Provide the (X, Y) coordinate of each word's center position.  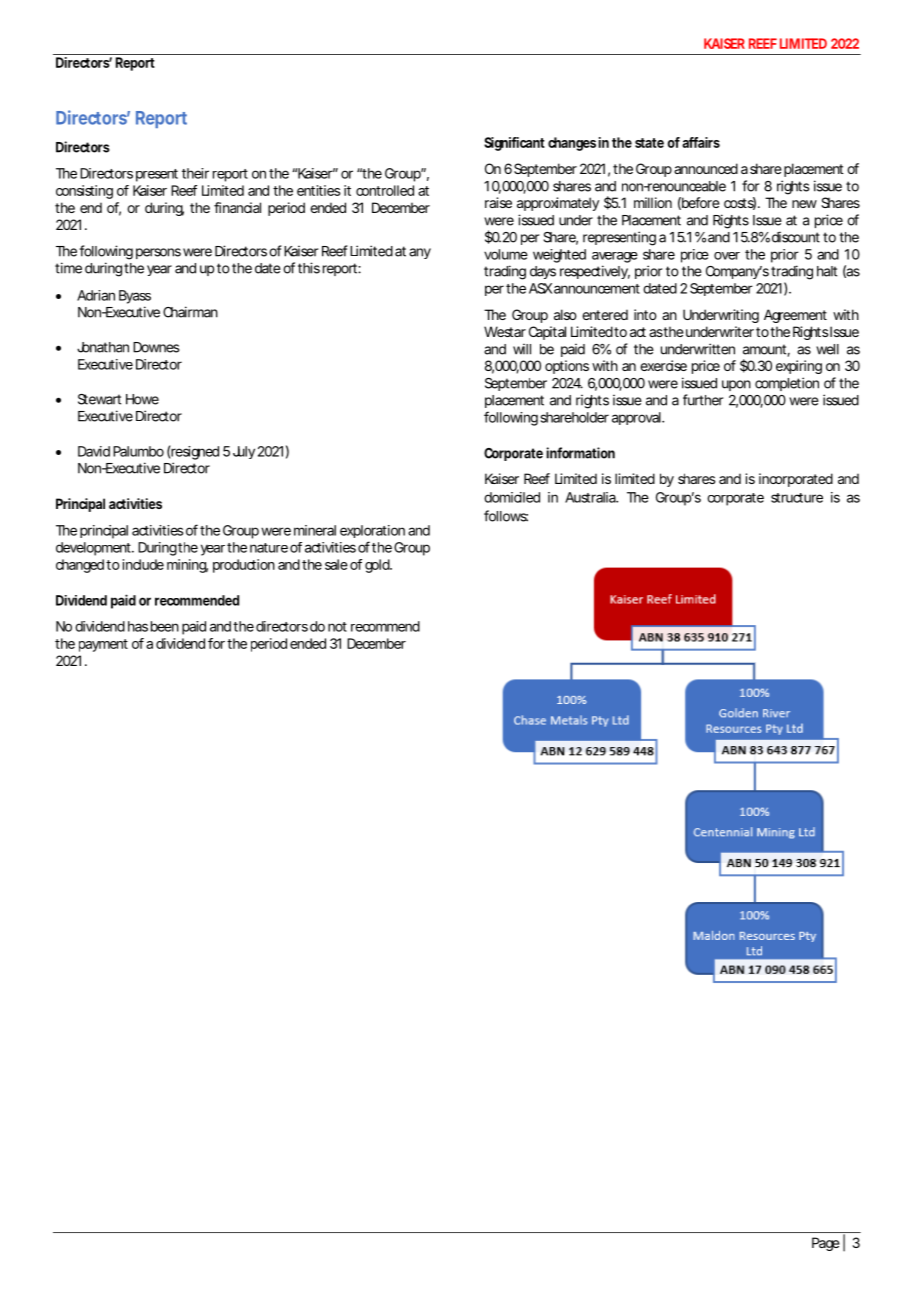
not (337, 627)
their (195, 173)
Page (826, 1244)
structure (797, 498)
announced (706, 168)
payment (103, 645)
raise (498, 202)
